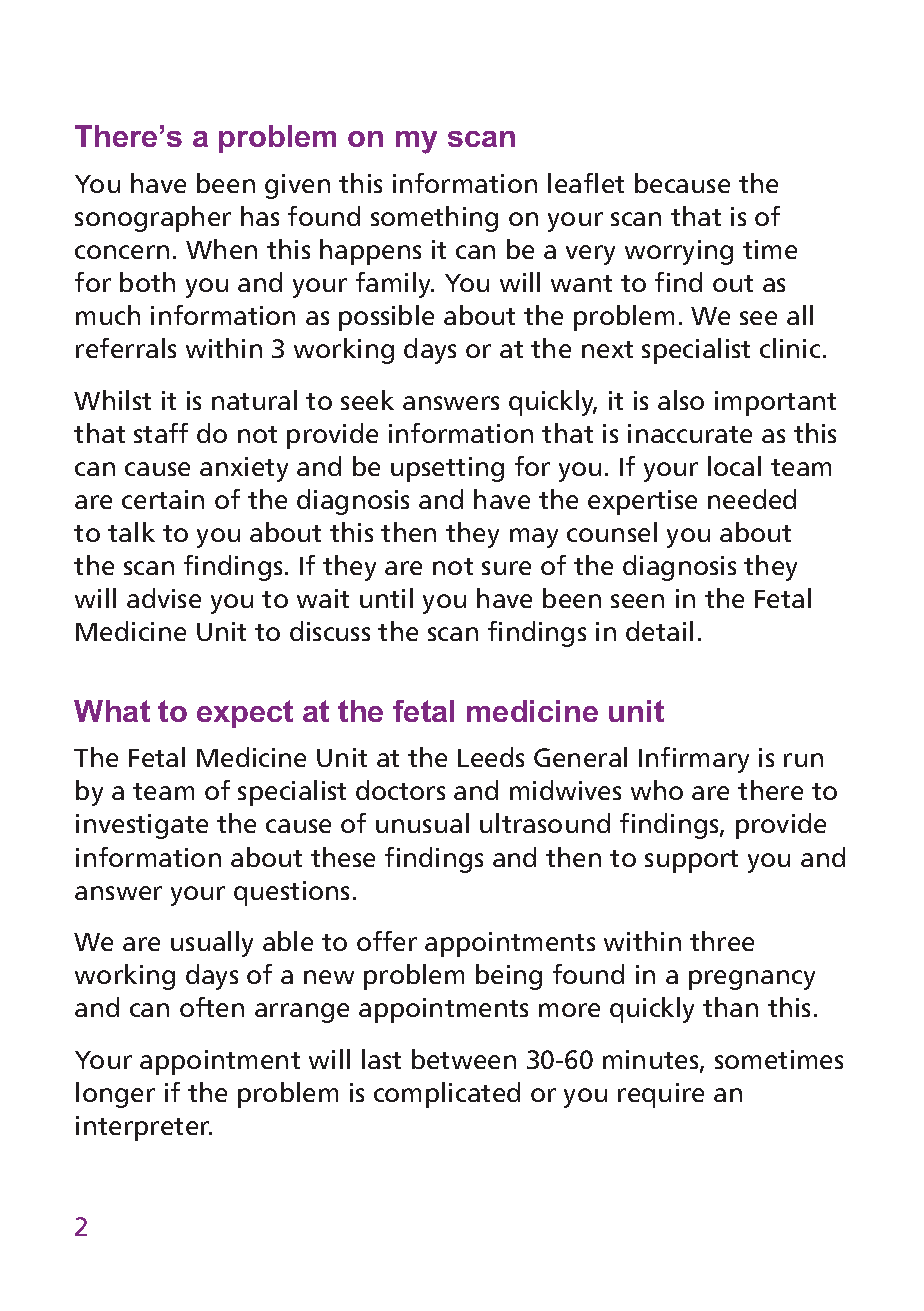 The height and width of the document is (1311, 924). Describe the element at coordinates (679, 252) in the document. I see `worrying` at that location.
